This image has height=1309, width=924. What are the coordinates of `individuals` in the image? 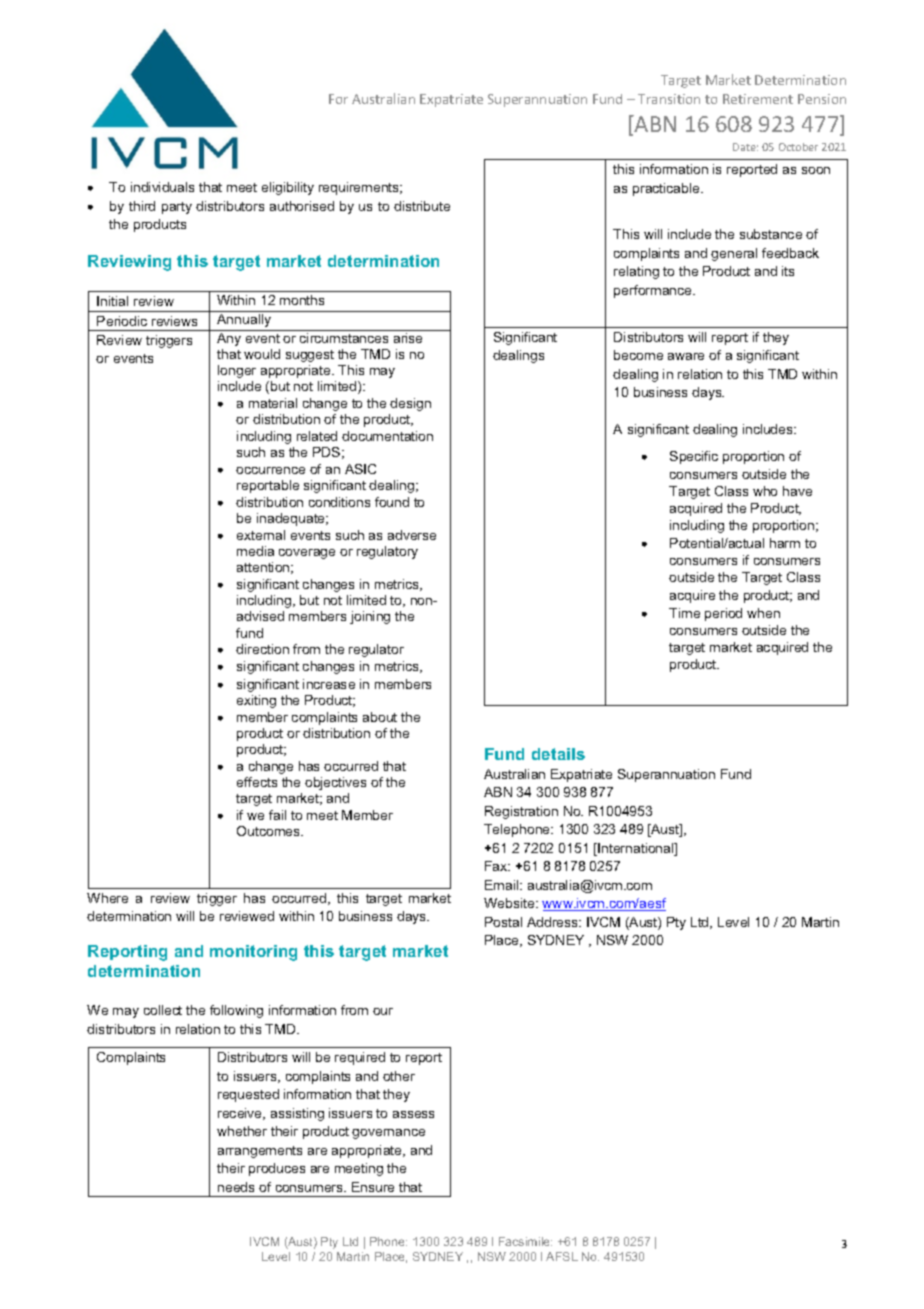 It's located at (162, 187).
